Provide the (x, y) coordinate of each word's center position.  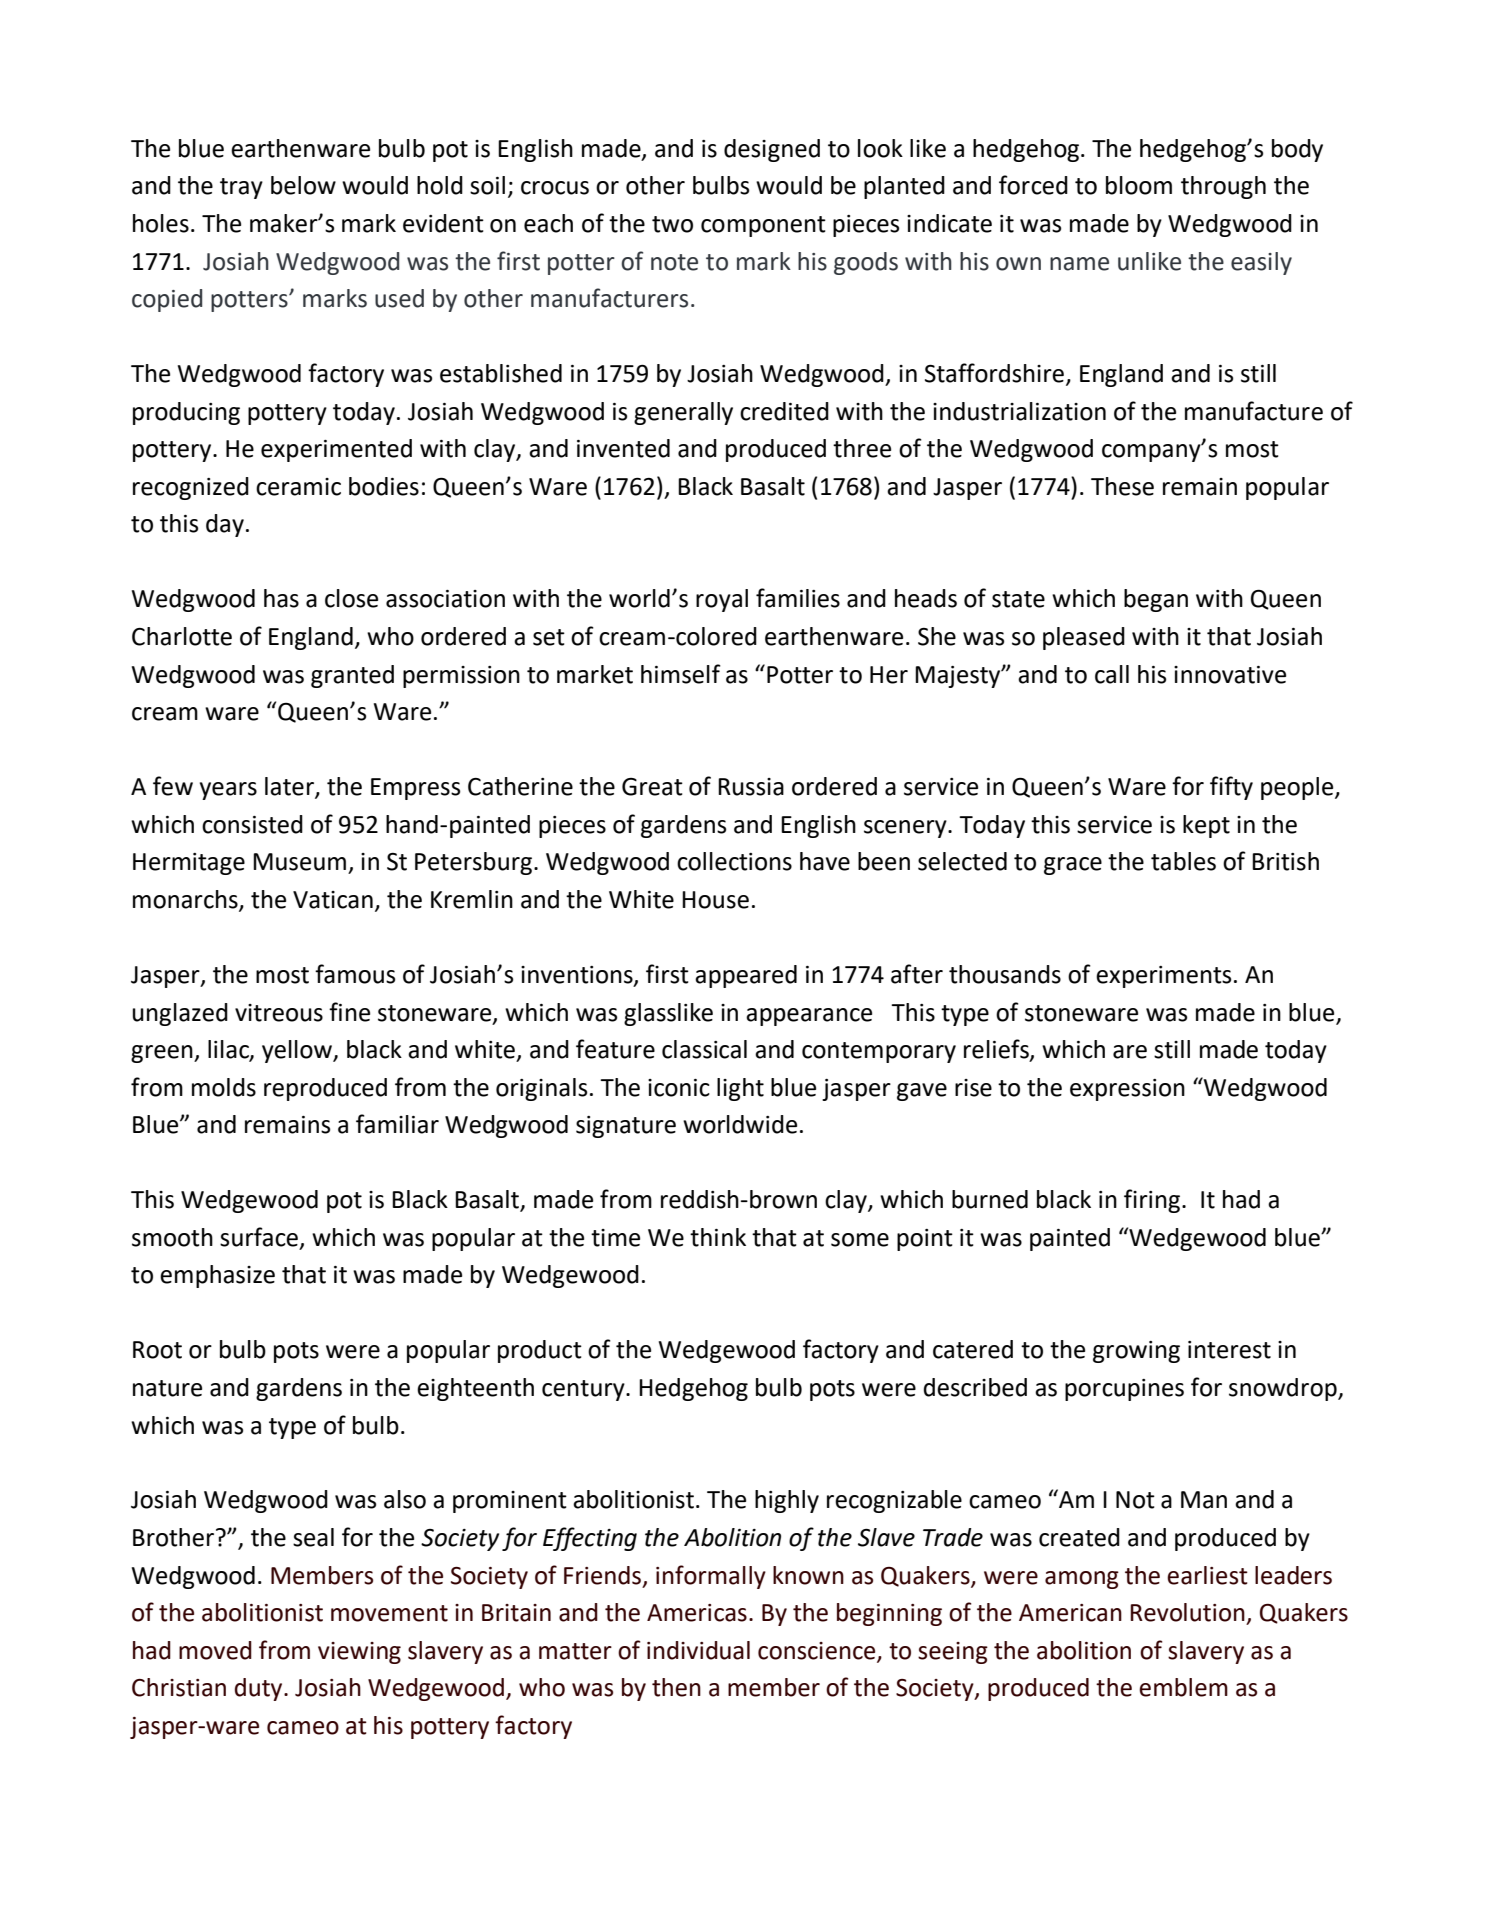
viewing (359, 1653)
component (763, 226)
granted (352, 676)
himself (681, 674)
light (740, 1089)
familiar (397, 1124)
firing (1152, 1201)
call (1112, 674)
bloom (1139, 185)
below (303, 185)
